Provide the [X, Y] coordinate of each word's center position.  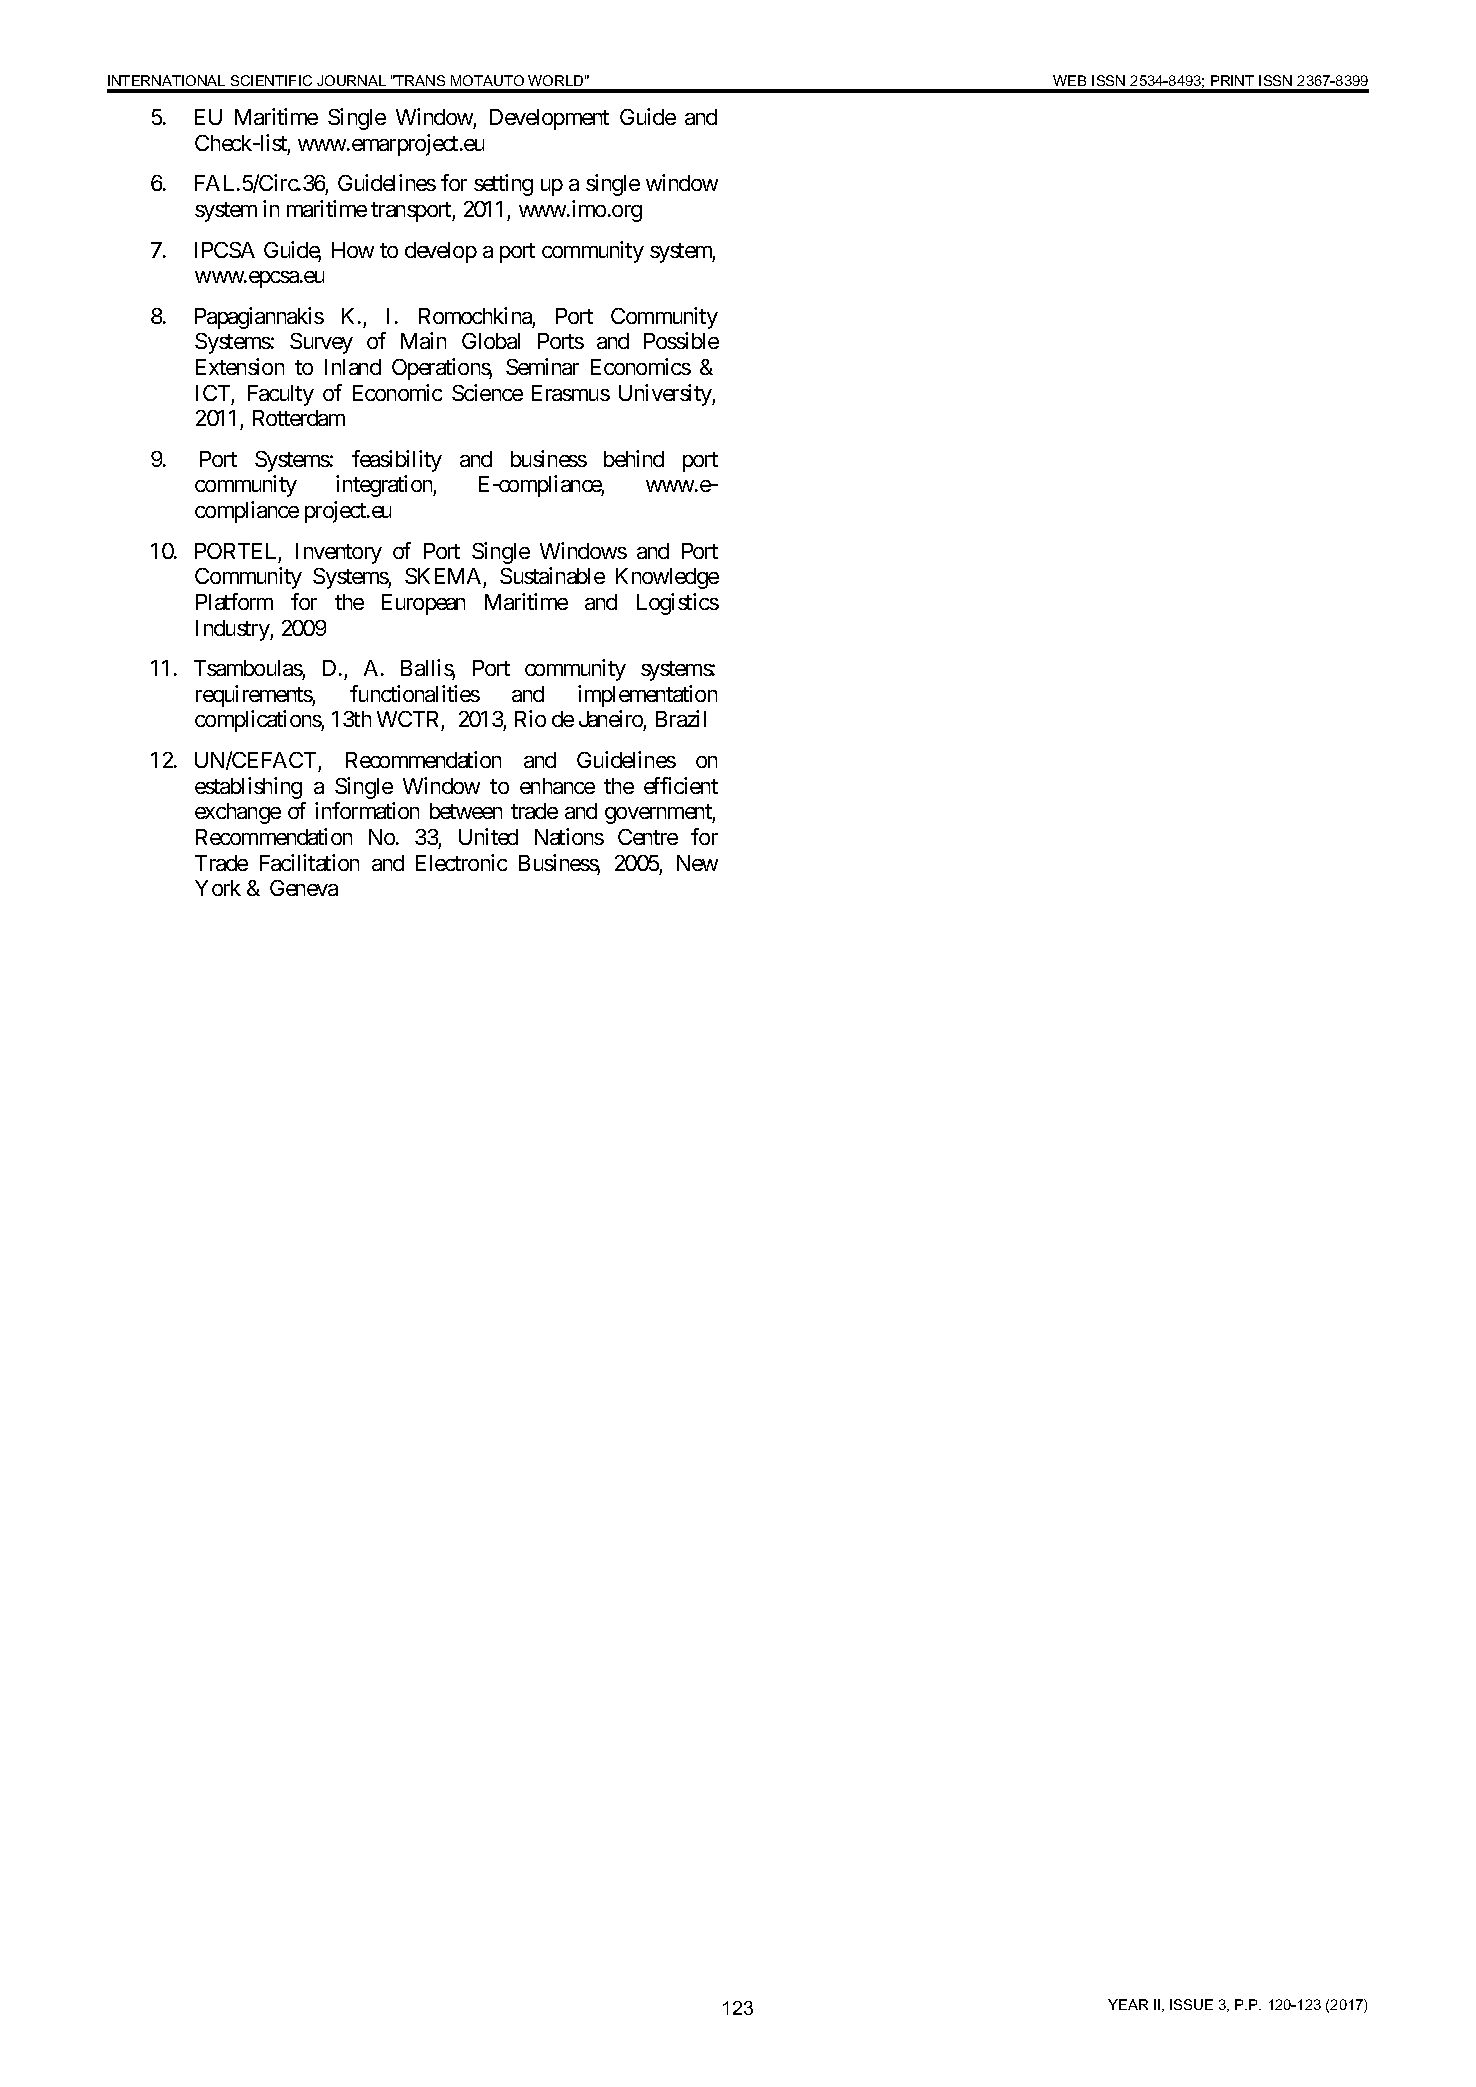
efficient [681, 785]
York [218, 888]
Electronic [461, 862]
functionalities [415, 693]
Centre [648, 837]
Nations [569, 836]
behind [634, 458]
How [353, 250]
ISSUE [1191, 2004]
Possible [681, 340]
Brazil [681, 718]
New [697, 863]
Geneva [304, 888]
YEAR [1128, 2004]
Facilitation [309, 862]
